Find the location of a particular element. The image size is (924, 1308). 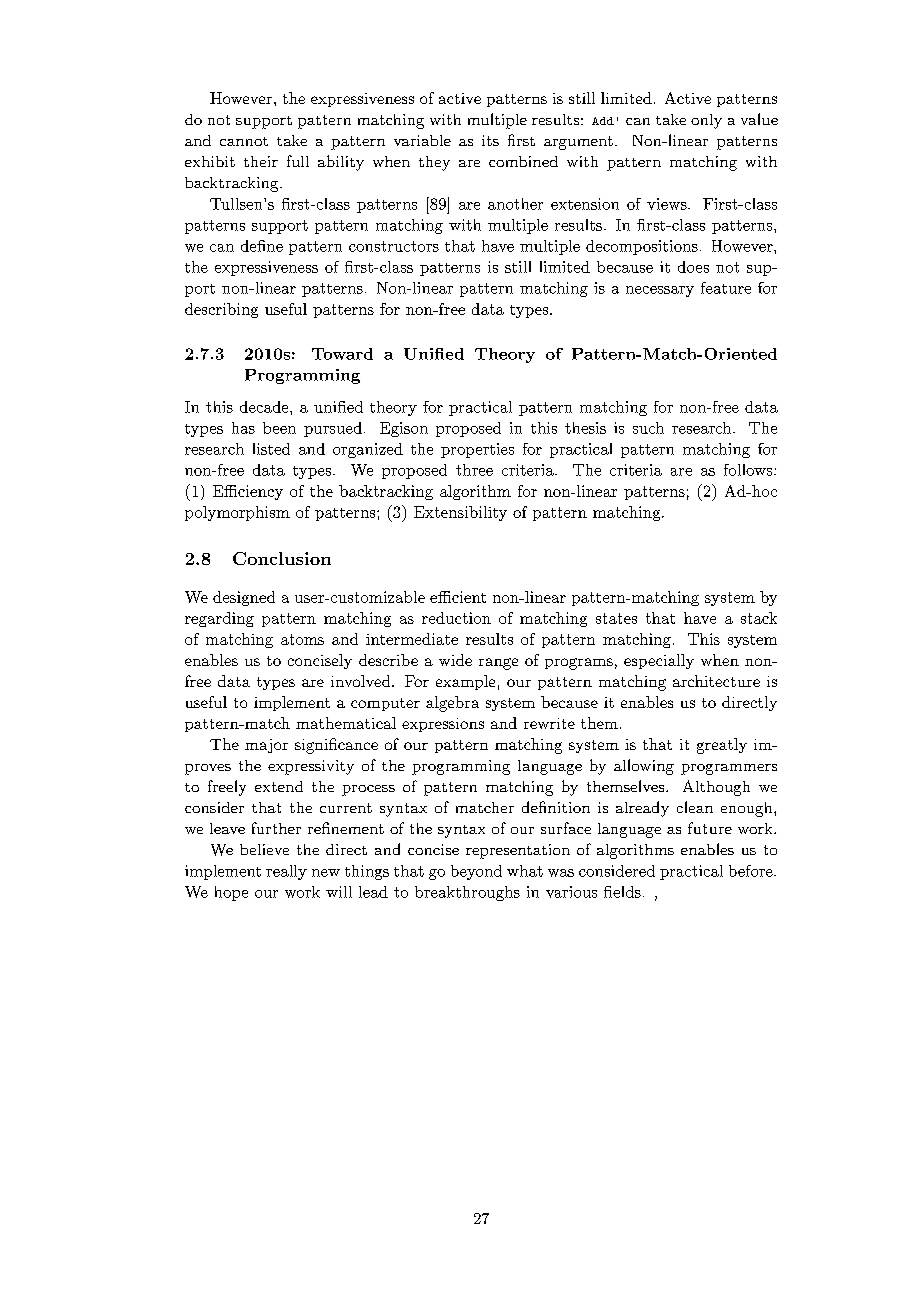

their is located at coordinates (261, 161).
